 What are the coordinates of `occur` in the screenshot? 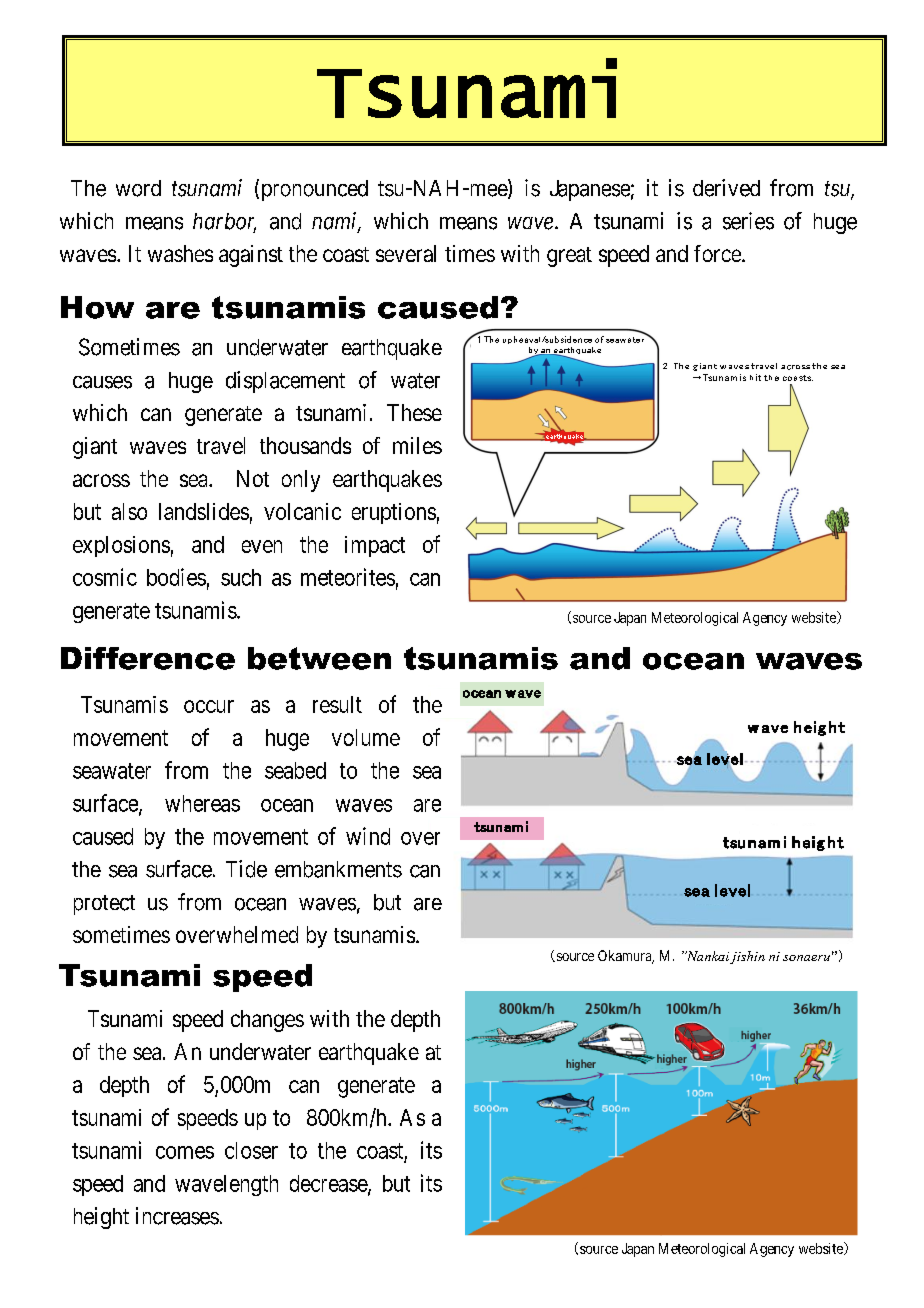 It's located at (209, 706).
